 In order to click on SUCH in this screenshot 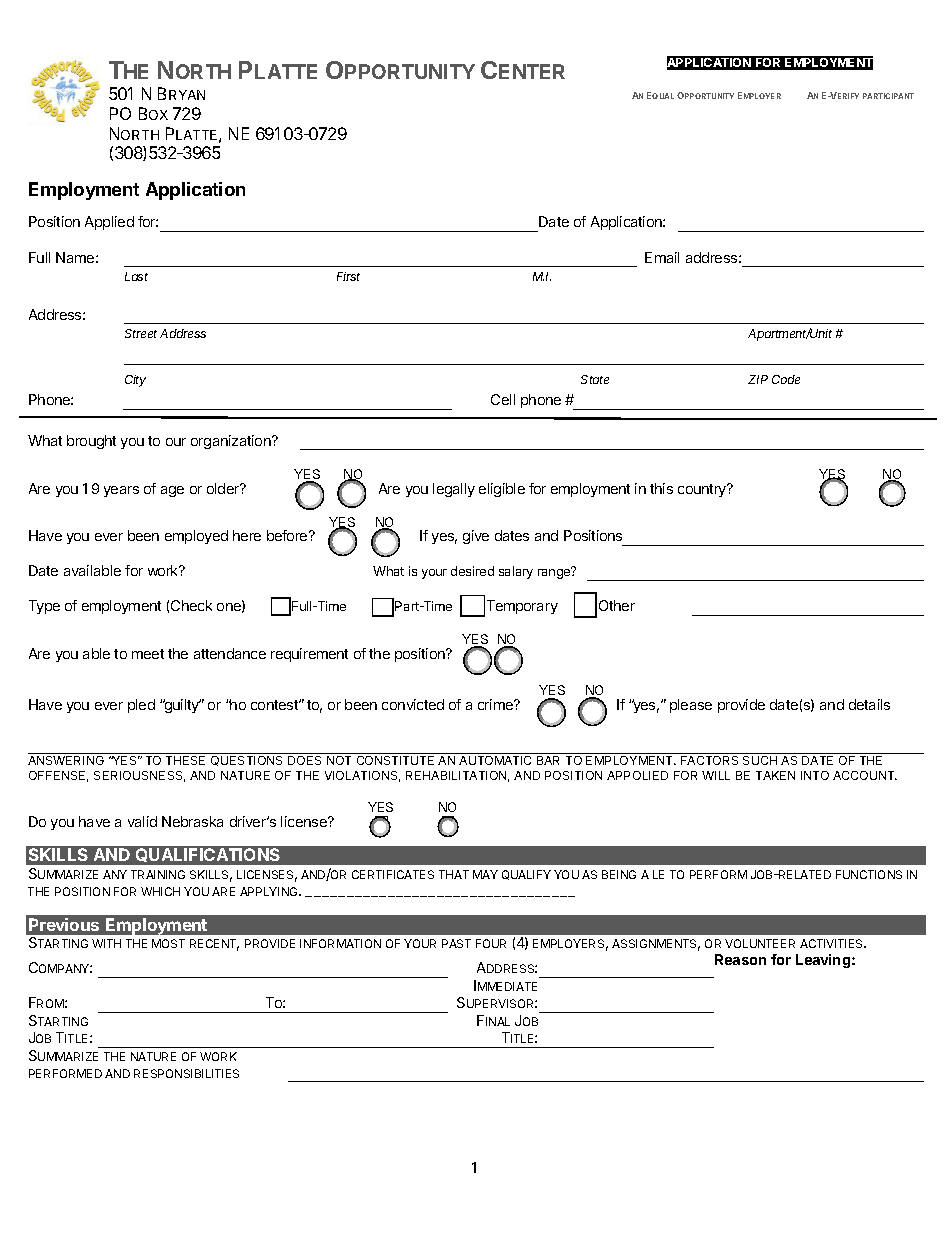, I will do `click(760, 760)`.
